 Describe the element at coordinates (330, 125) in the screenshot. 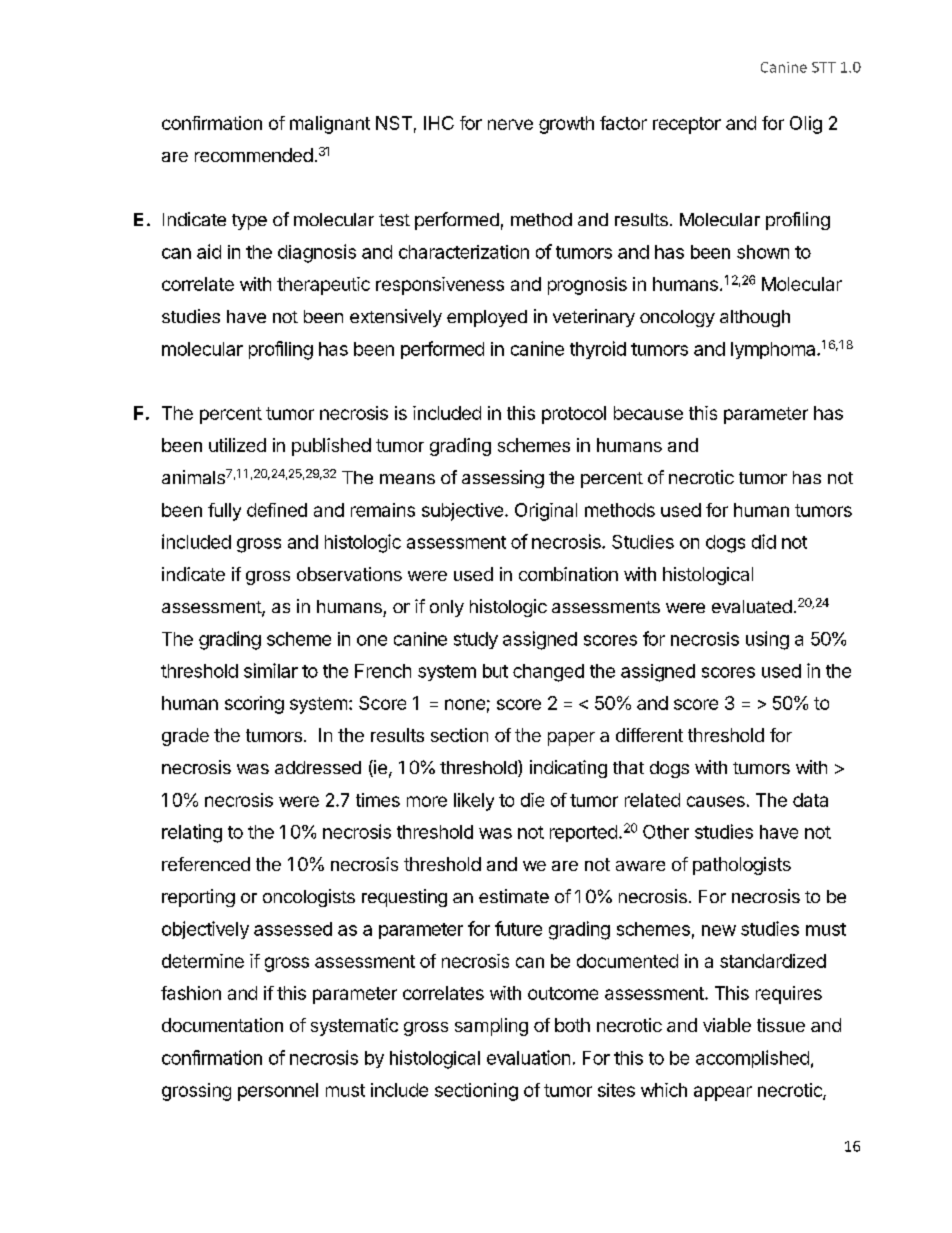

I see `malignant` at that location.
